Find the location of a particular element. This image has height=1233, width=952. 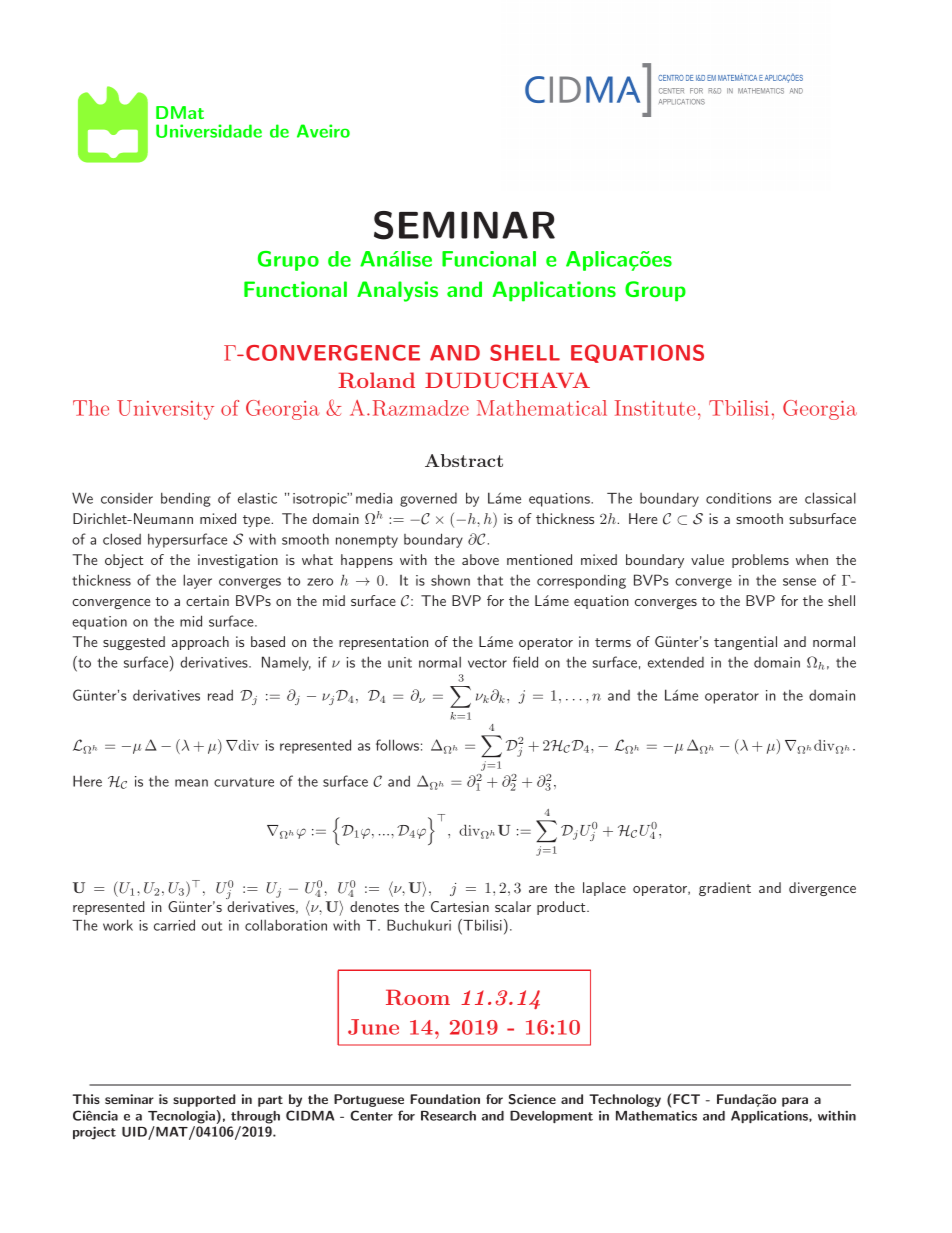

Tecnologia is located at coordinates (181, 1117).
